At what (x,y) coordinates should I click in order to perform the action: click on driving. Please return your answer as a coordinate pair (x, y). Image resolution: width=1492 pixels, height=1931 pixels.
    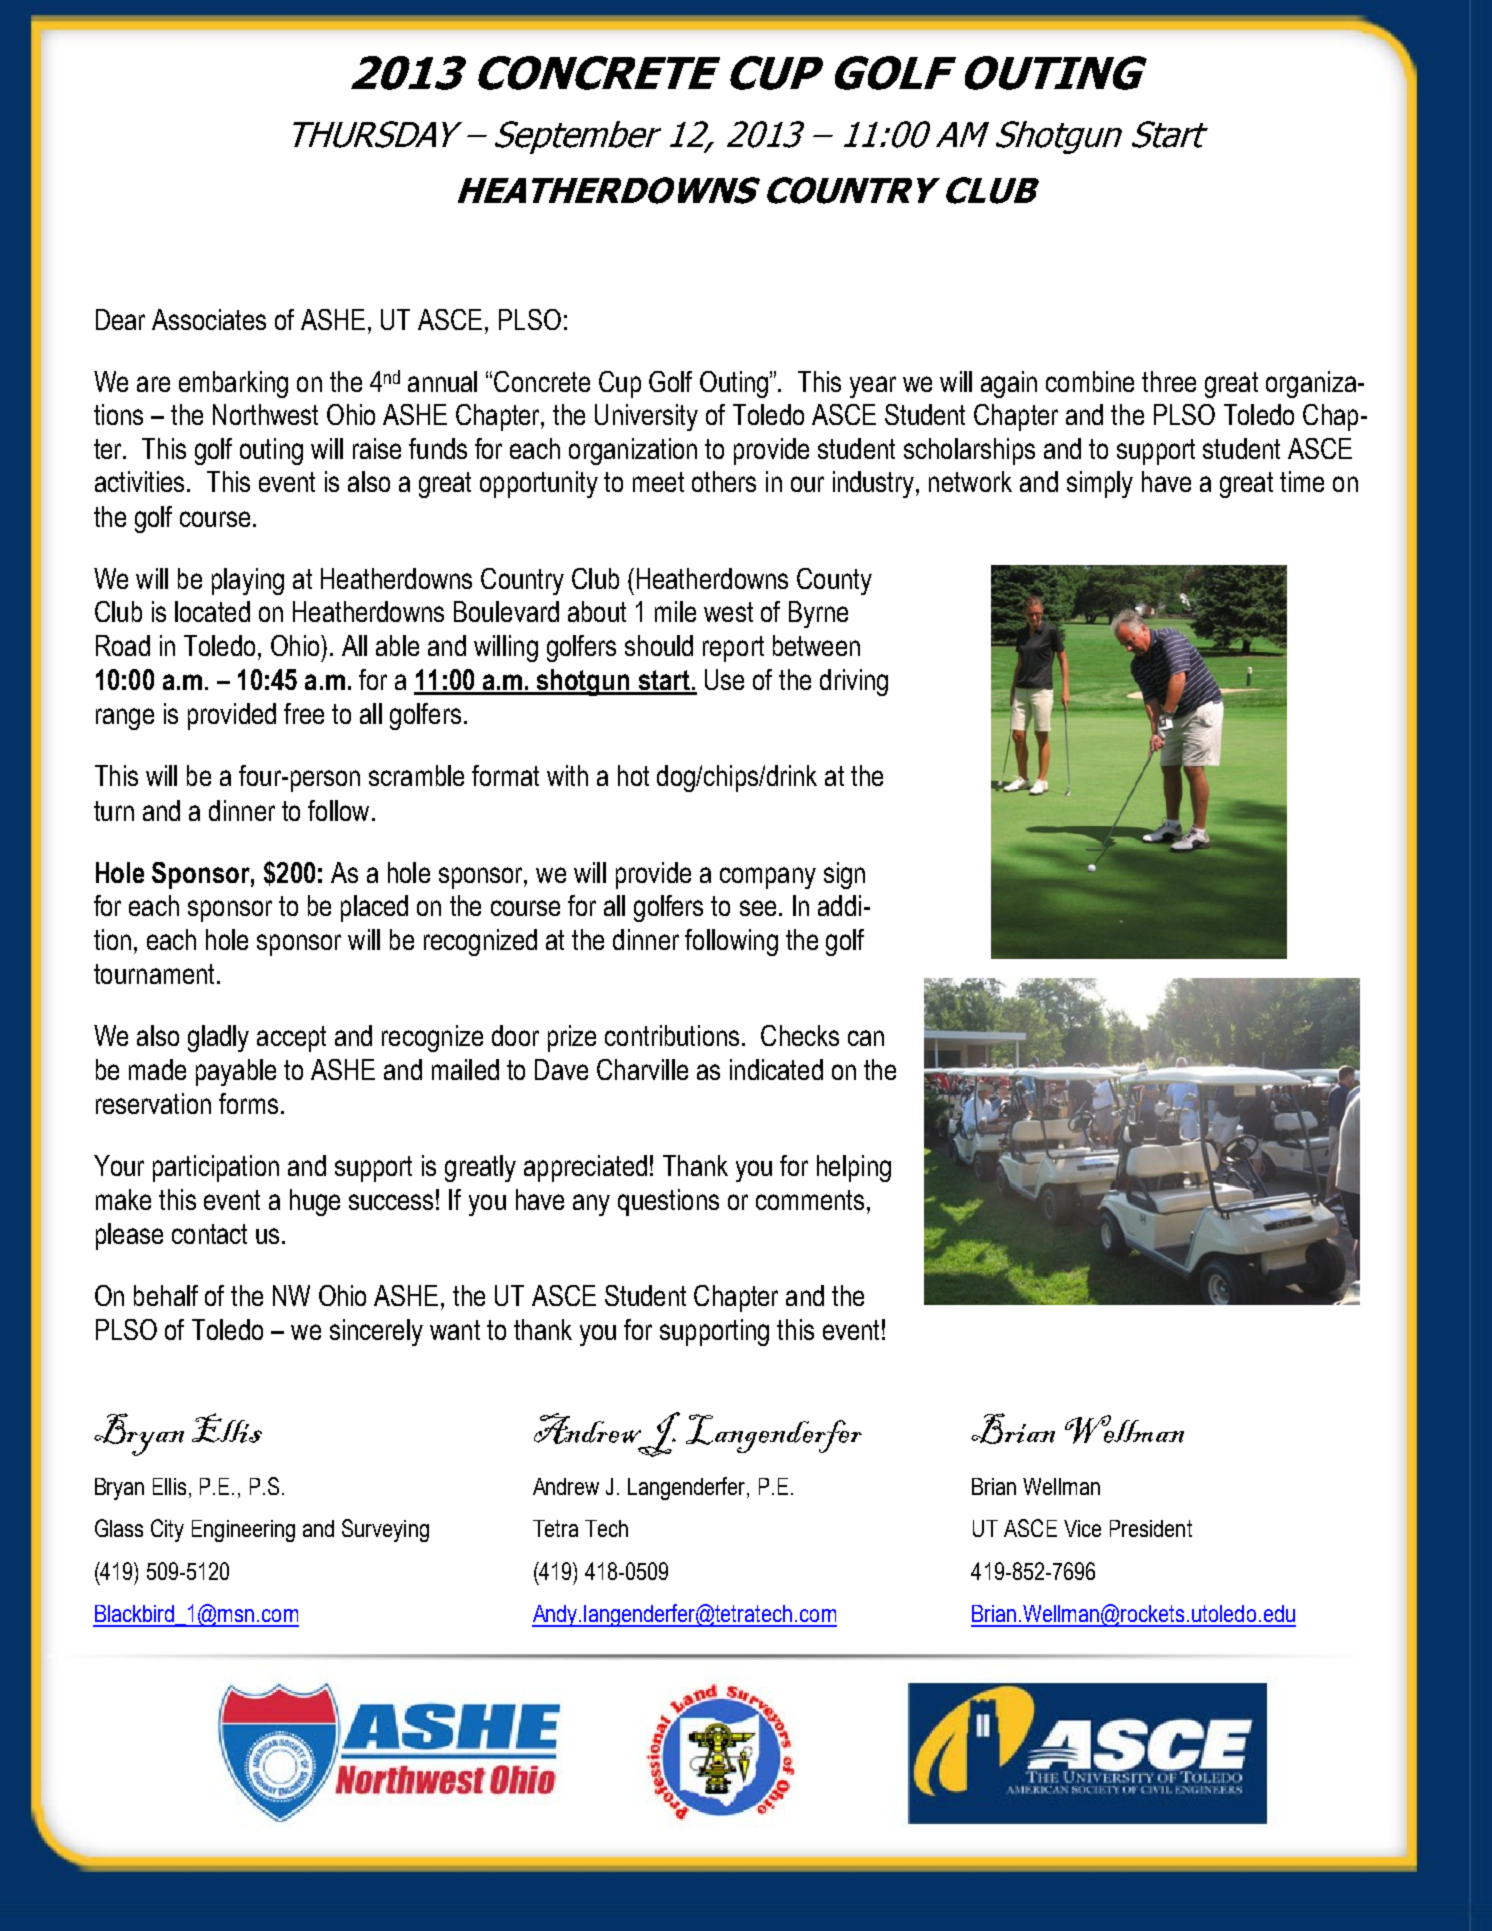
    Looking at the image, I should click on (854, 682).
